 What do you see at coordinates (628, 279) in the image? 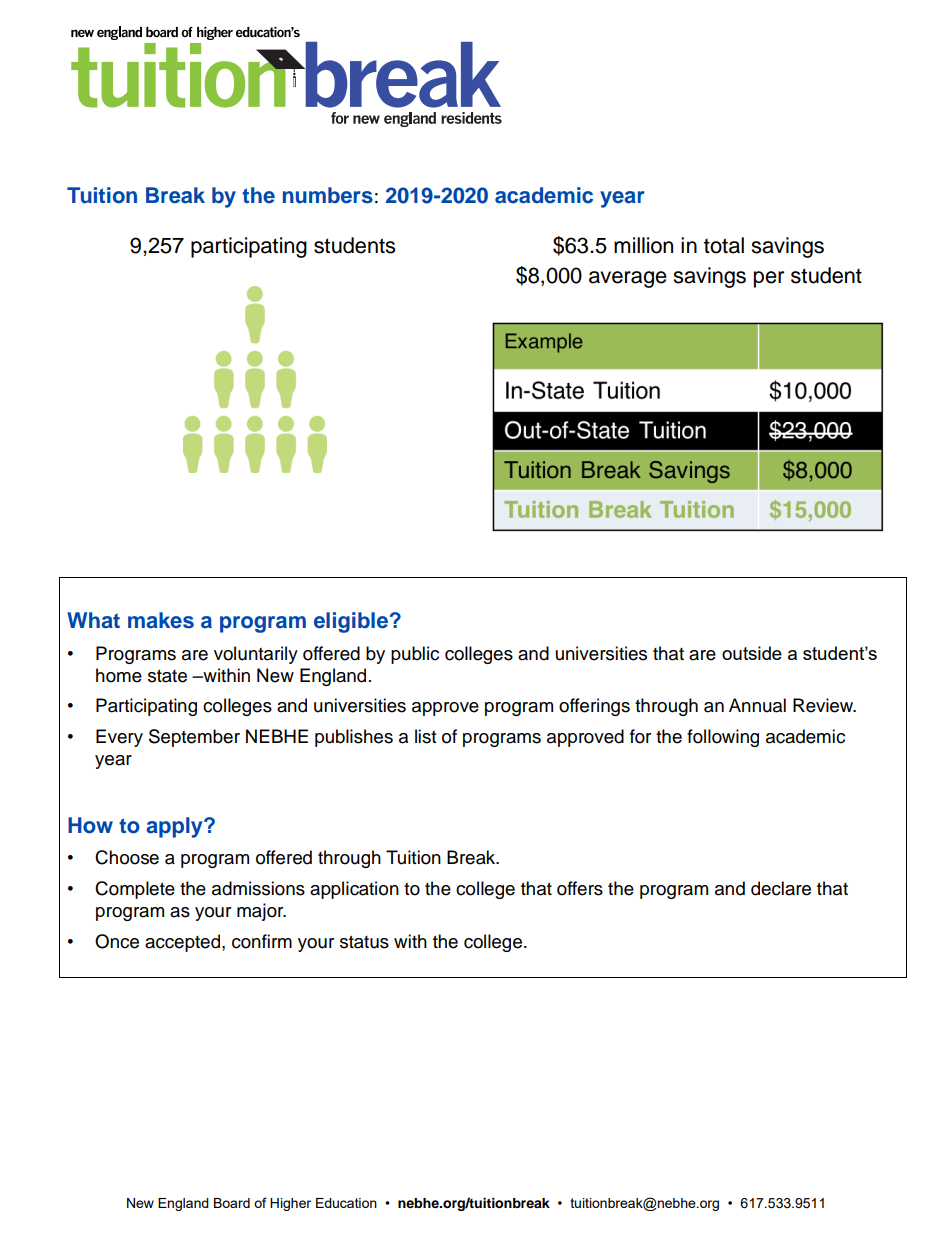
I see `average` at bounding box center [628, 279].
